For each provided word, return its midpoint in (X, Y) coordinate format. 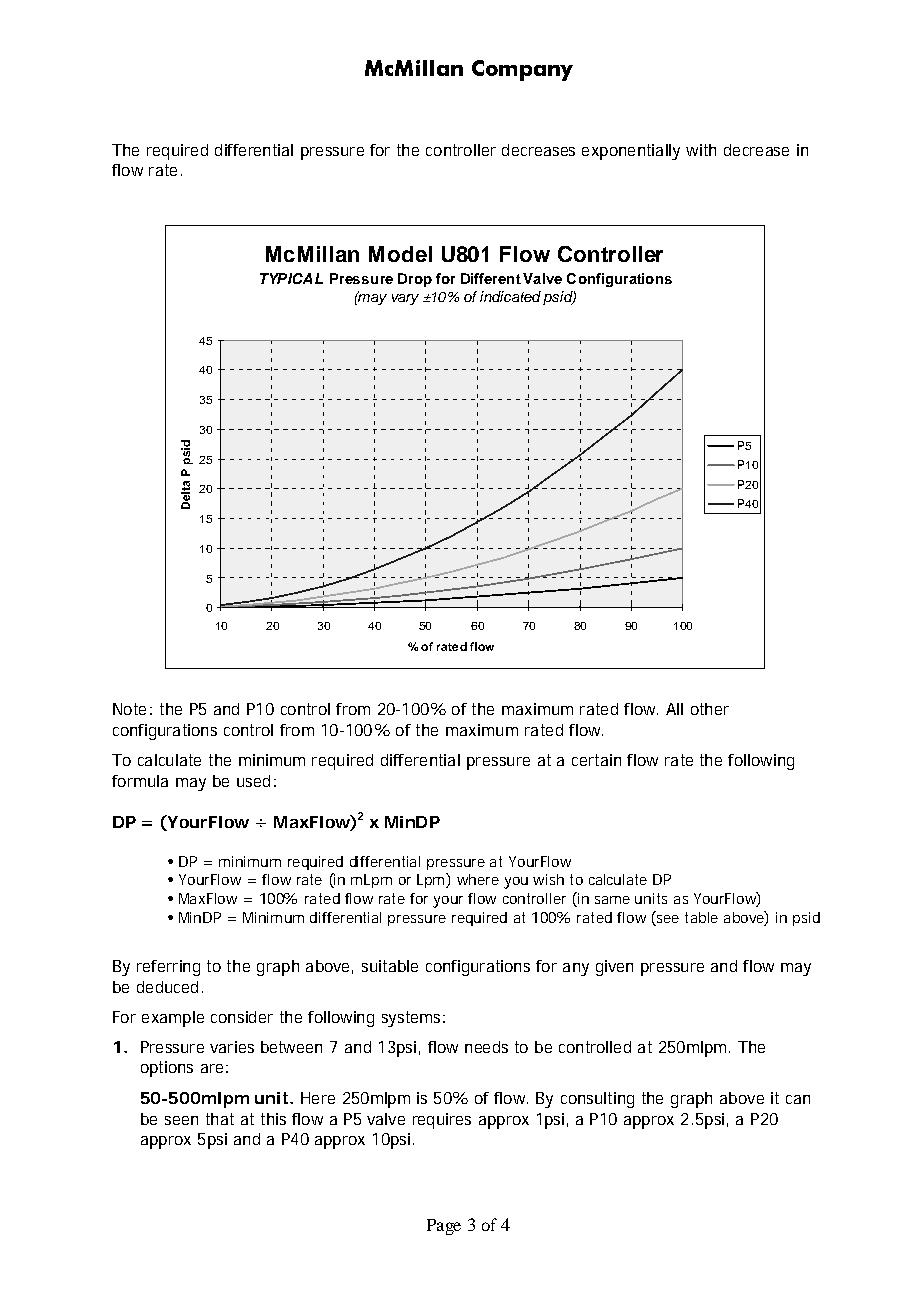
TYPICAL (291, 278)
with (701, 150)
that (220, 1119)
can (798, 1099)
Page (444, 1227)
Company (522, 70)
